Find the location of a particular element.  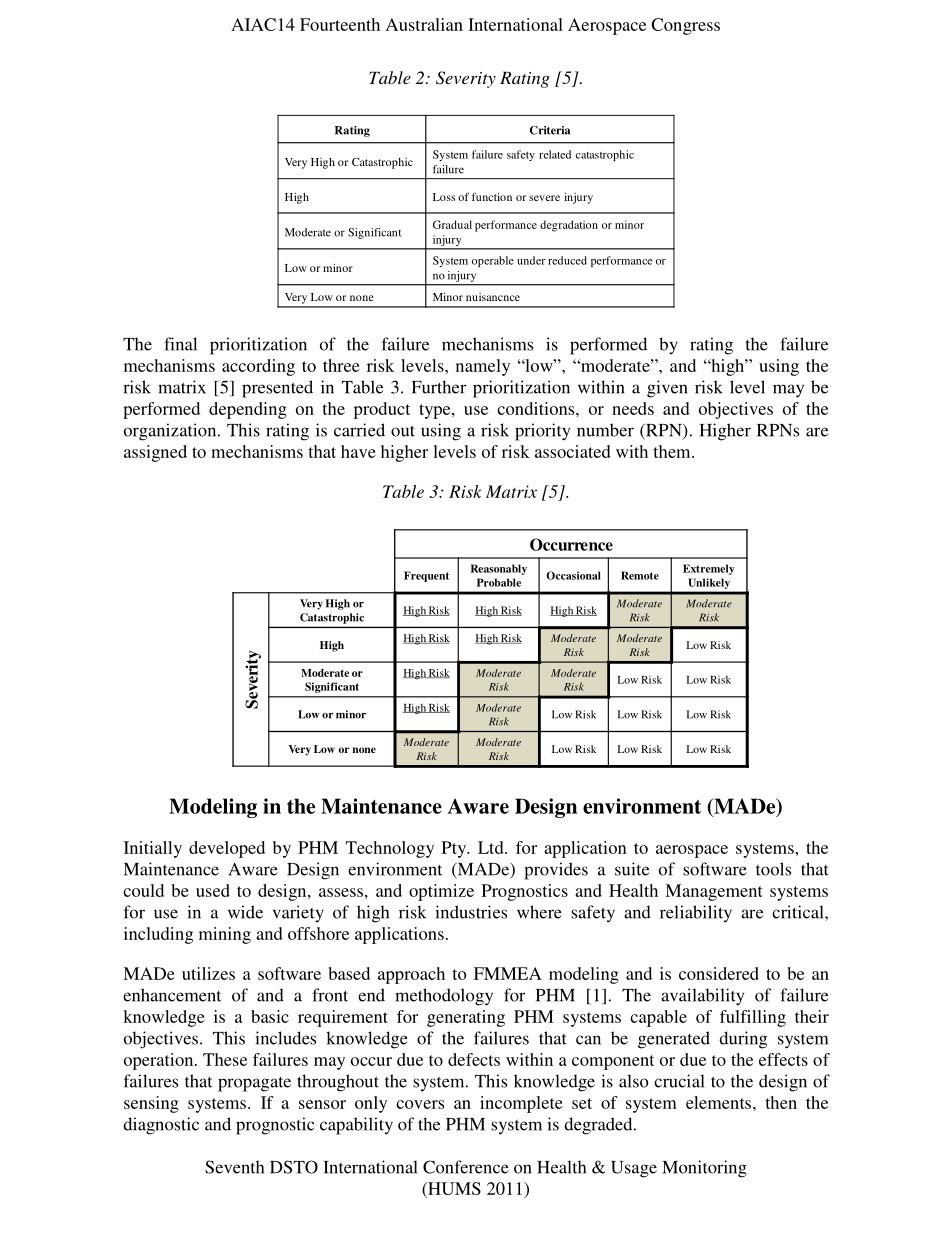

Seventh is located at coordinates (234, 1167).
